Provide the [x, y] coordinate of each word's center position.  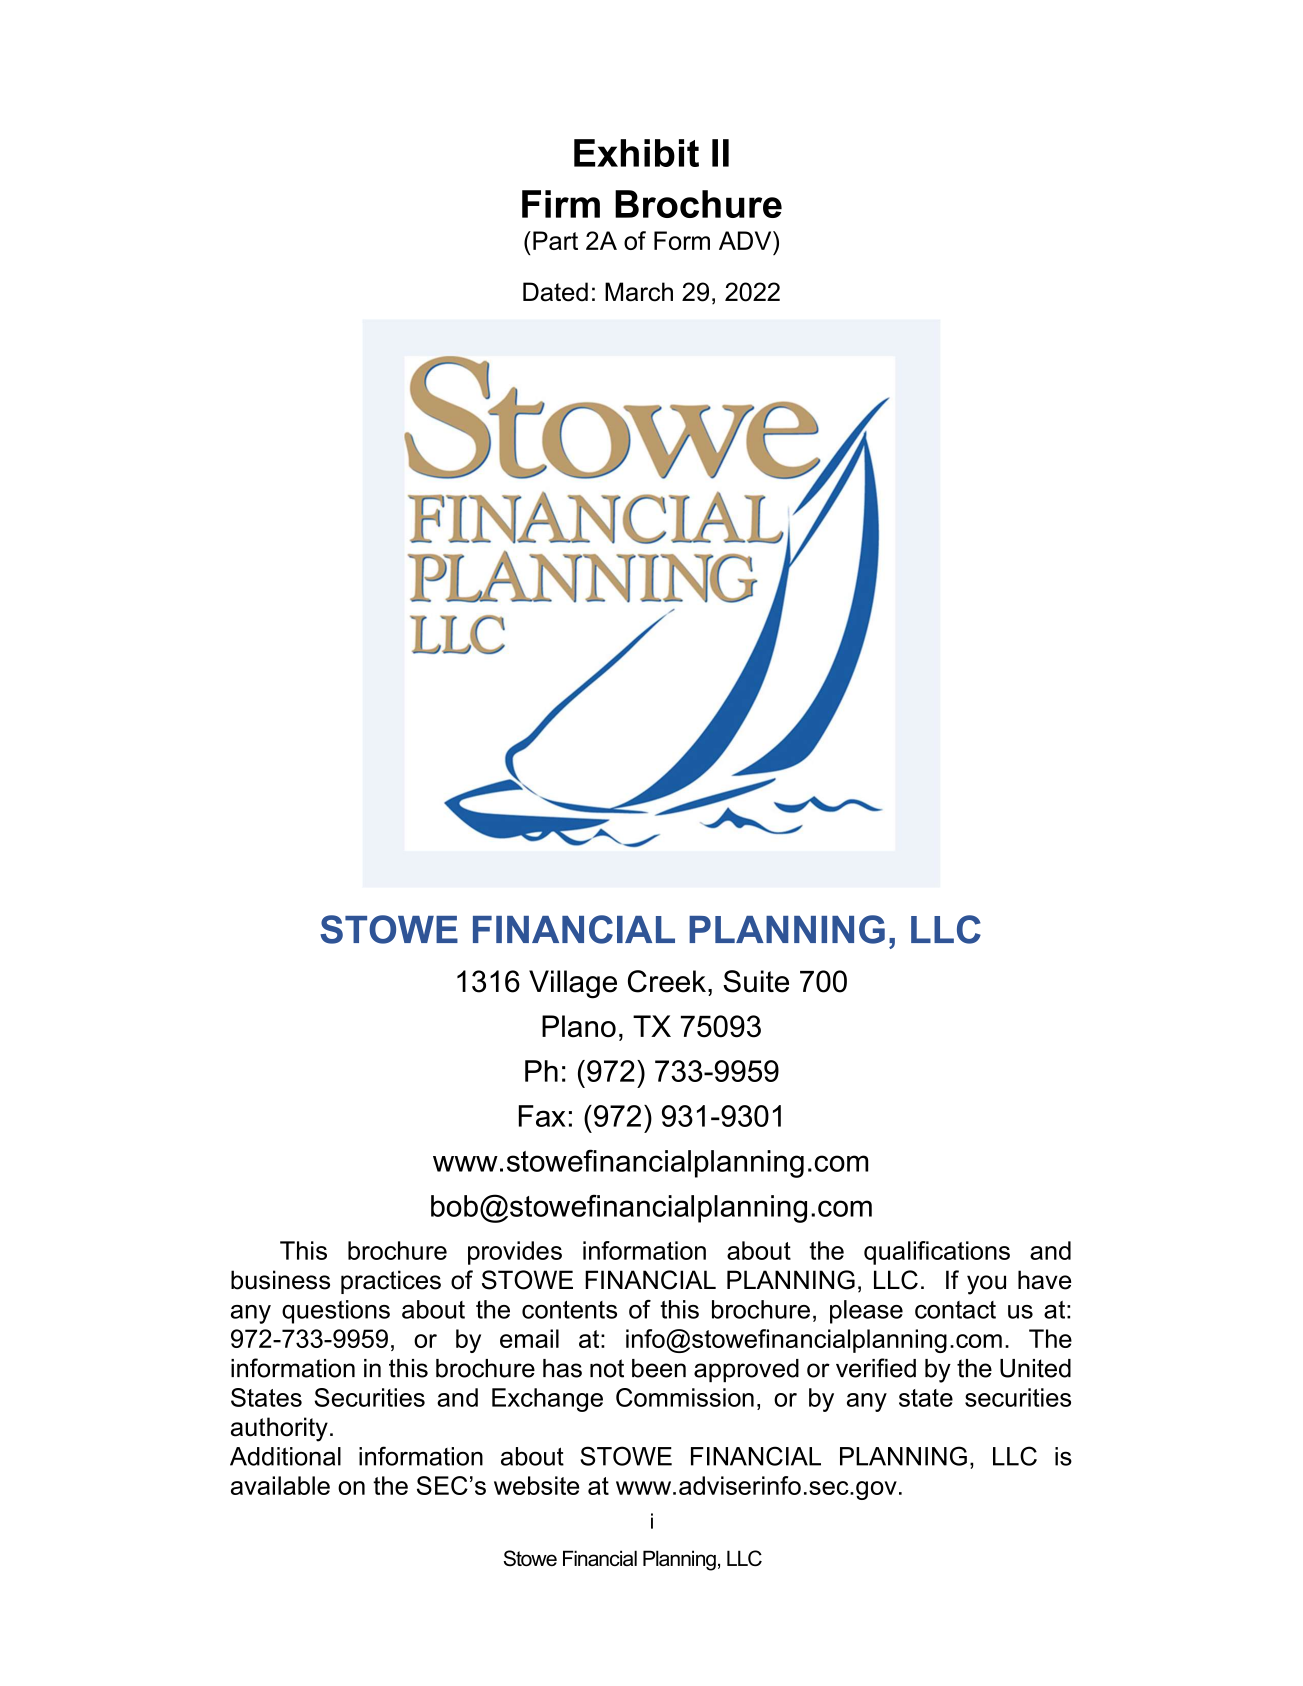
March [639, 292]
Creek [667, 981]
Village [573, 984]
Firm [561, 204]
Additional [285, 1456]
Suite [756, 981]
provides [515, 1253]
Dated [555, 292]
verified [876, 1368]
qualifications [937, 1253]
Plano [579, 1026]
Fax [542, 1116]
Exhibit [636, 153]
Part [555, 240]
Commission [685, 1397]
